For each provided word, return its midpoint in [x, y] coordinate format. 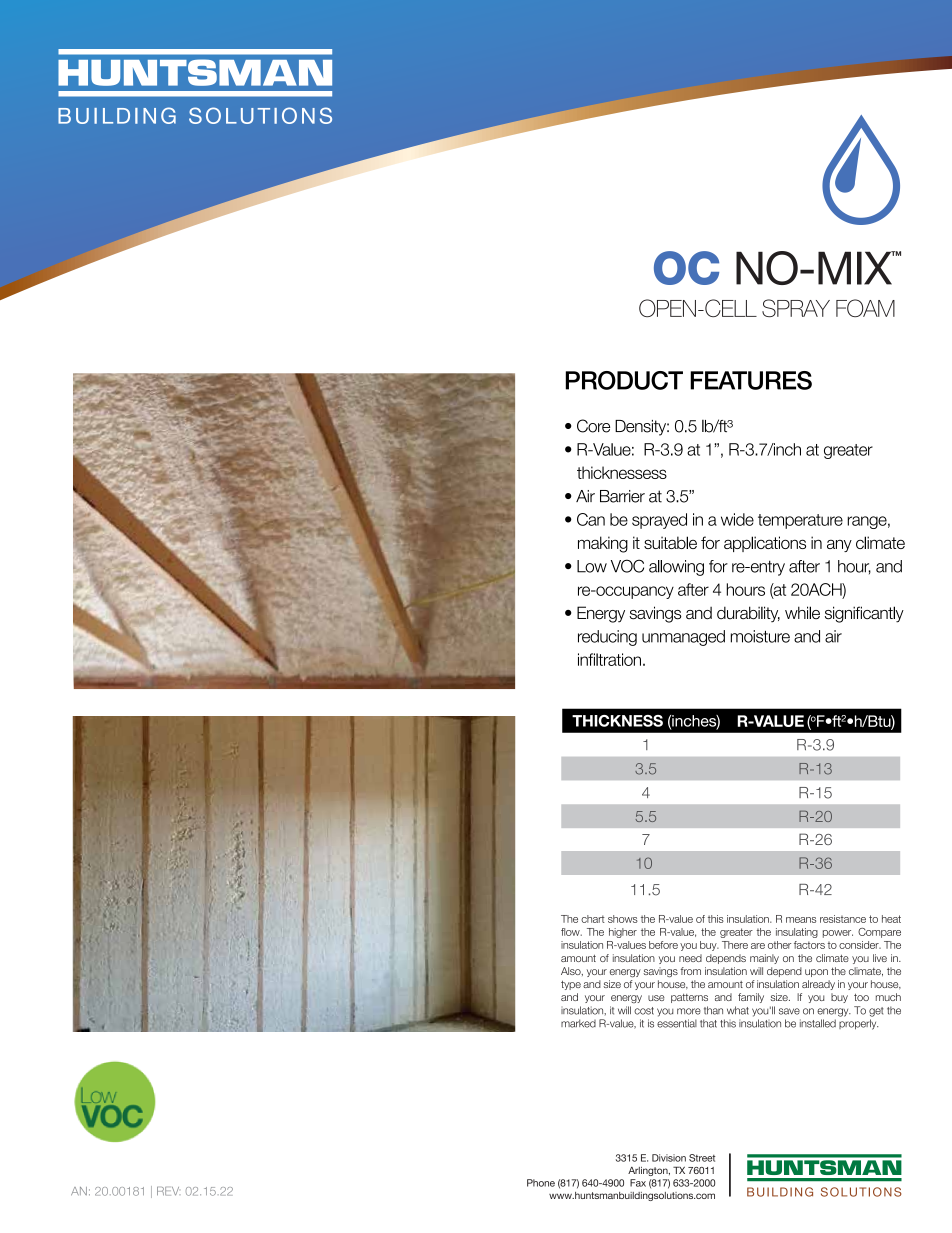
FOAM [865, 308]
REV [168, 1191]
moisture [760, 636]
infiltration [609, 659]
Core [593, 426]
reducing [607, 638]
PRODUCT [624, 380]
